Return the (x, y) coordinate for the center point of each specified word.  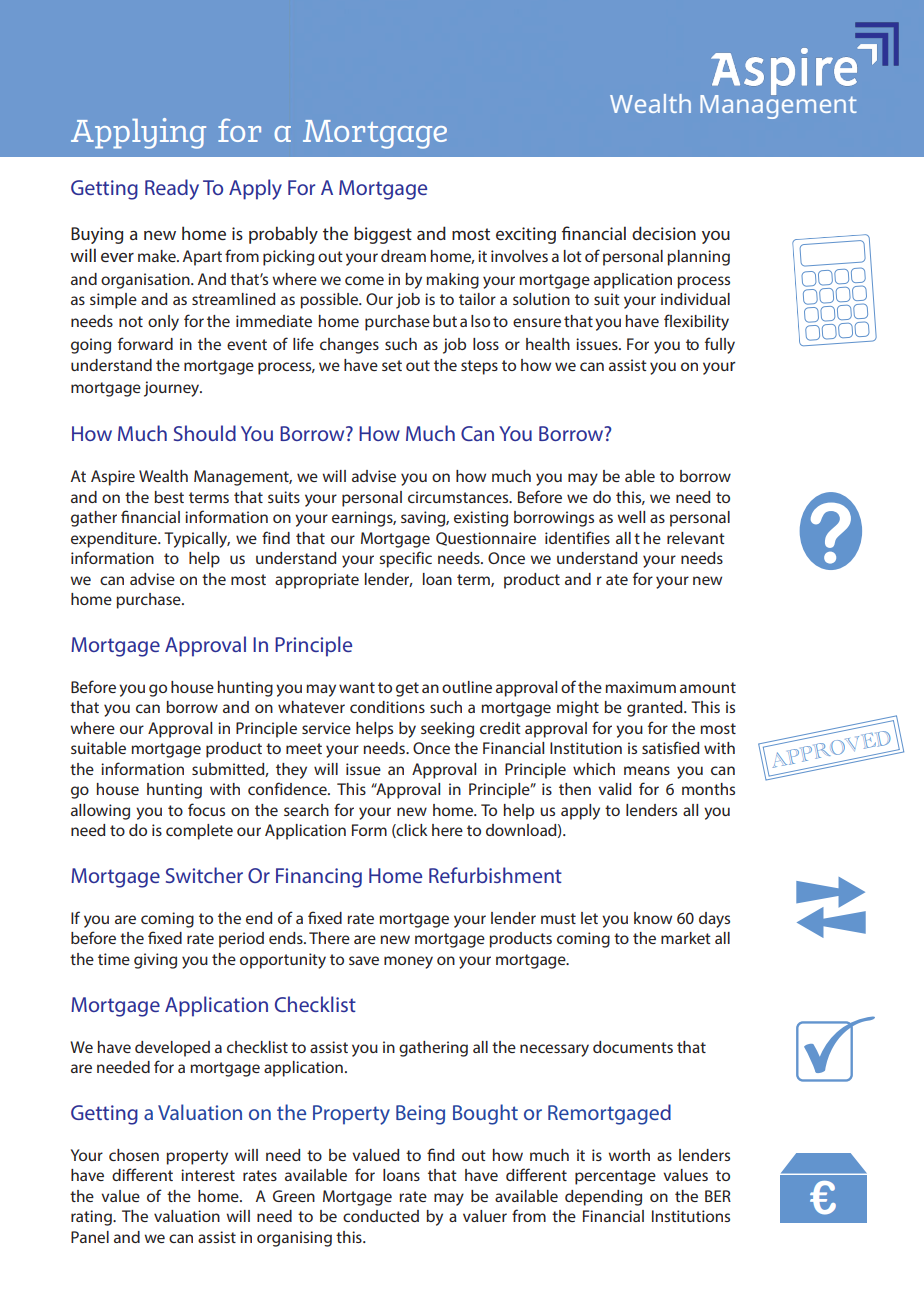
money (408, 962)
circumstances (459, 497)
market (686, 938)
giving (155, 961)
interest (208, 1175)
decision (664, 233)
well (631, 517)
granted (656, 709)
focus (206, 809)
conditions (387, 707)
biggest (383, 235)
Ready (172, 189)
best (169, 497)
